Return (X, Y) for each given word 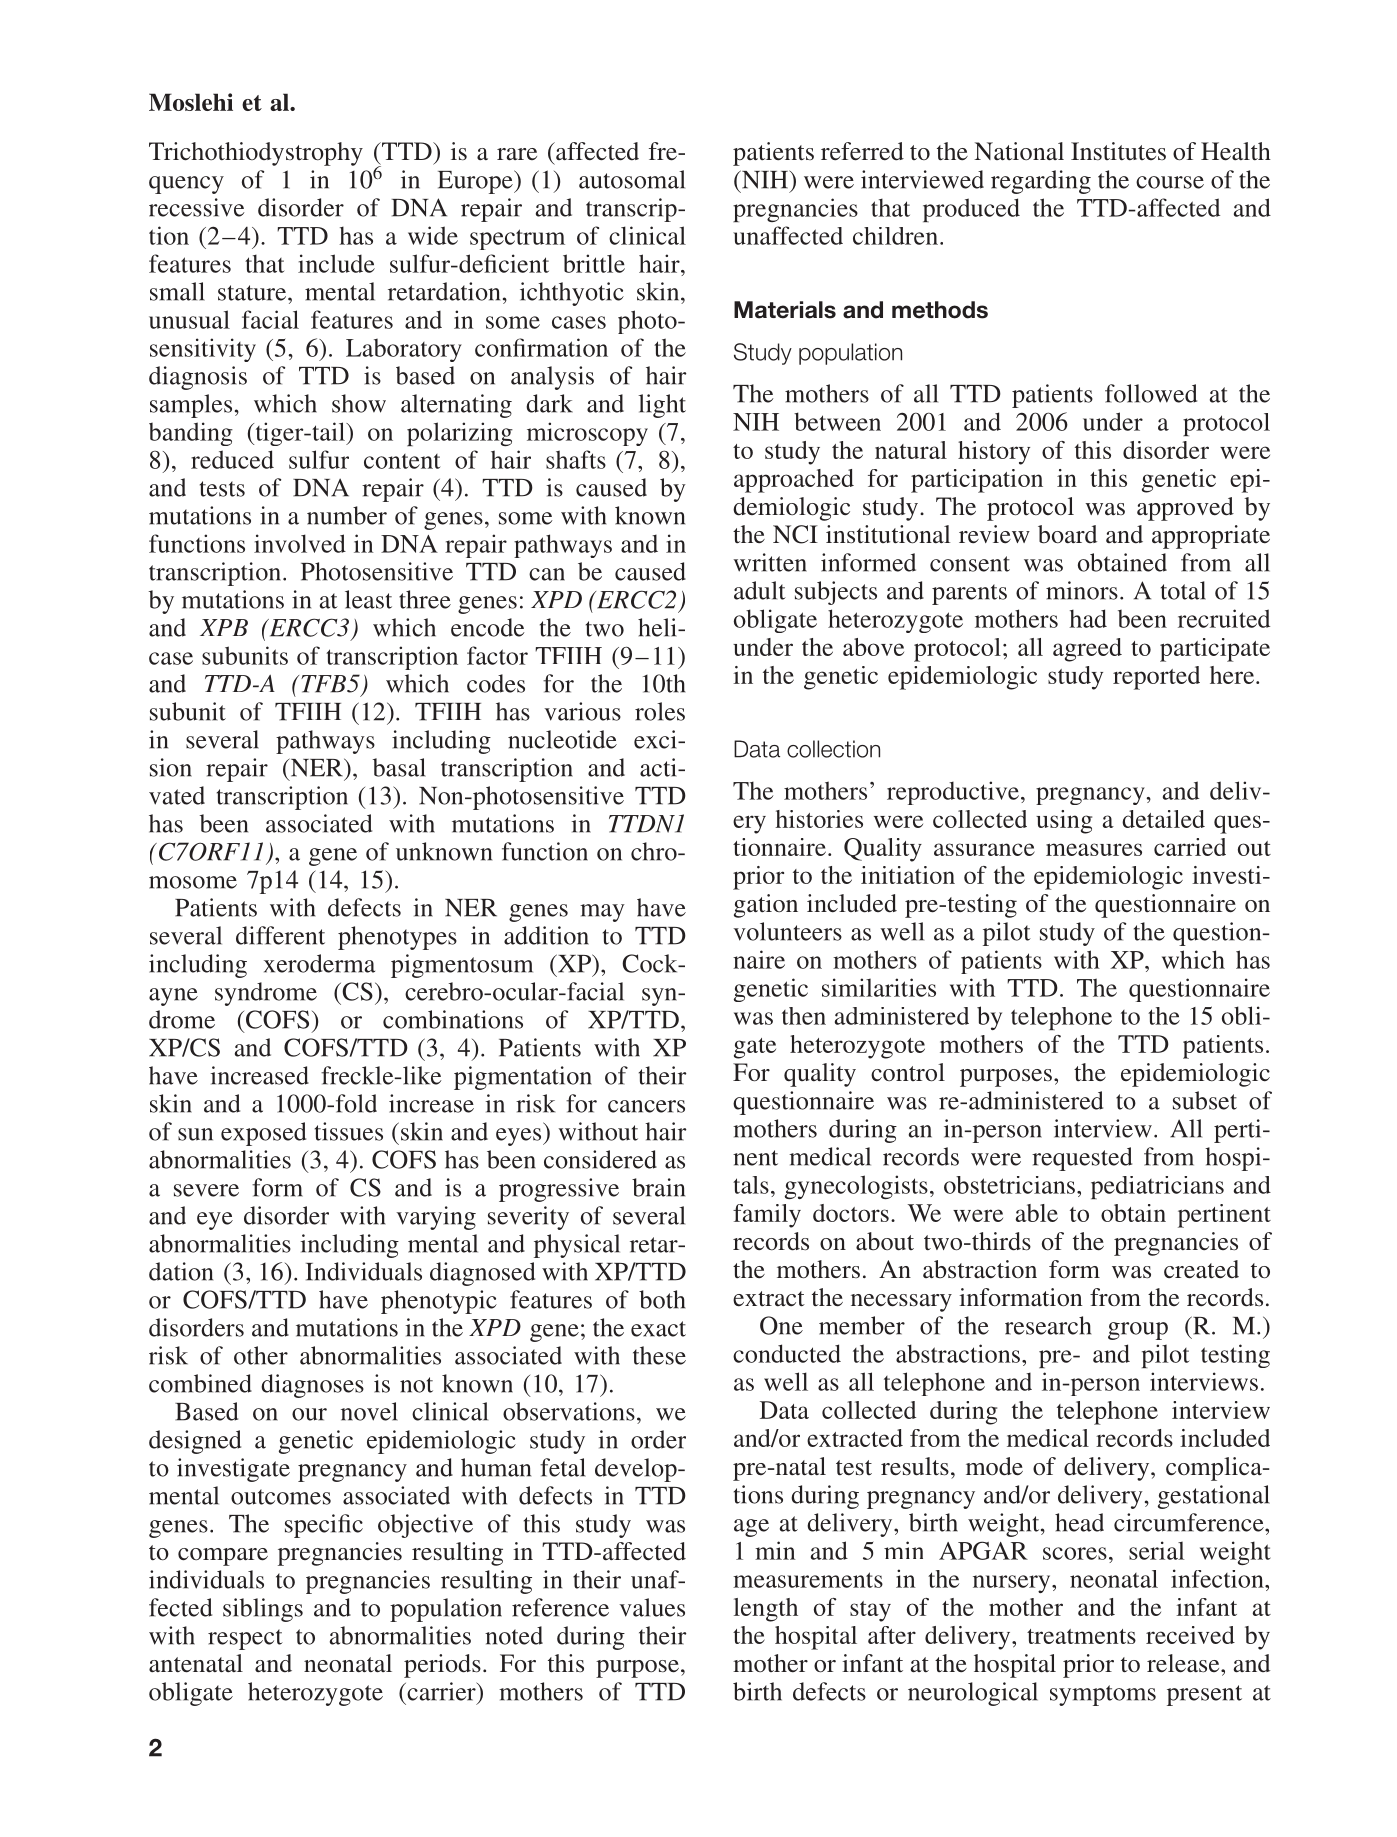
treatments (1081, 1636)
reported (1156, 678)
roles (660, 711)
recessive (197, 207)
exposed (263, 1134)
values (652, 1607)
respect (245, 1639)
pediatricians (1157, 1187)
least (368, 599)
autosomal (632, 179)
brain (658, 1187)
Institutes (1118, 151)
